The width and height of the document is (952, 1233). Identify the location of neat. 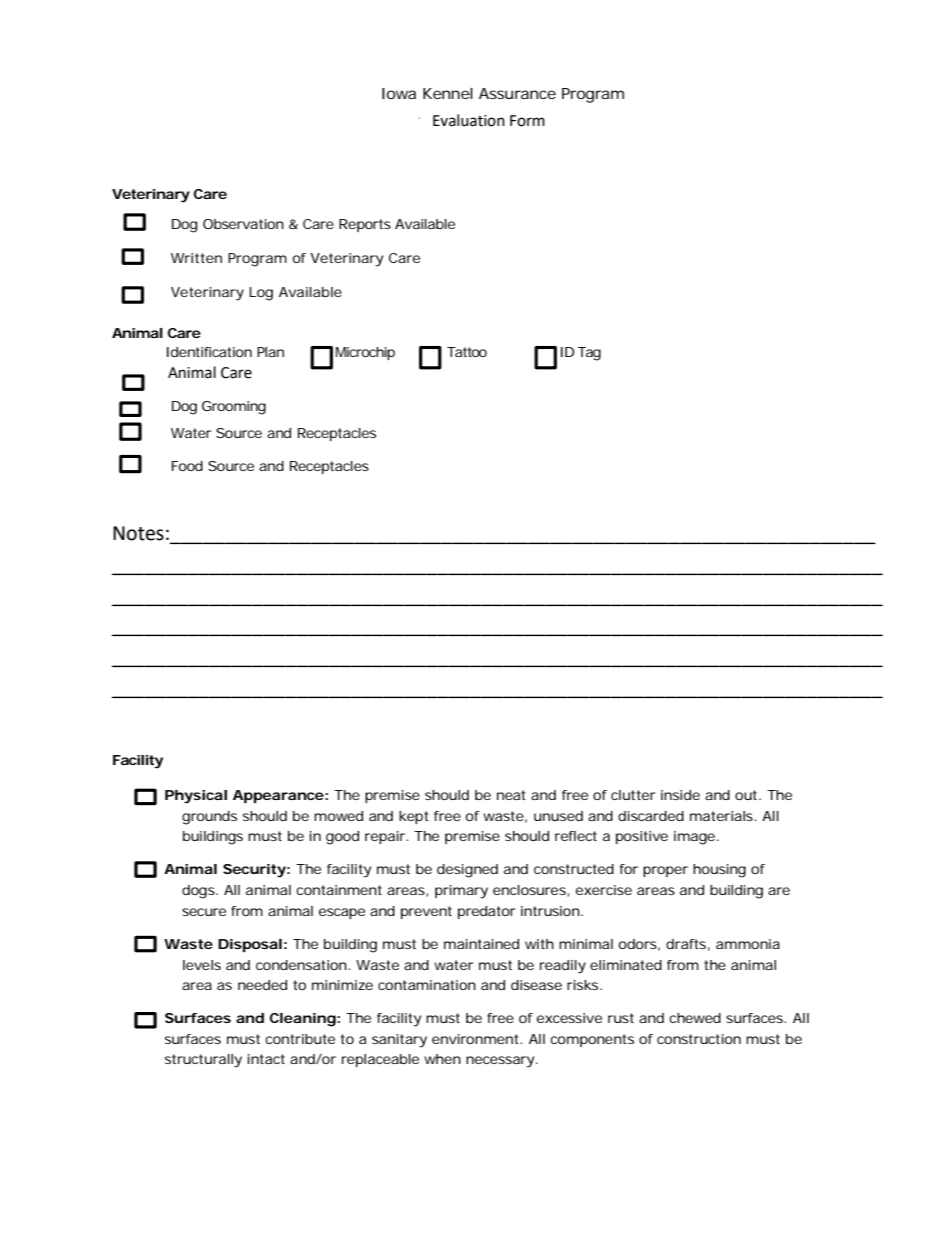
(511, 795).
